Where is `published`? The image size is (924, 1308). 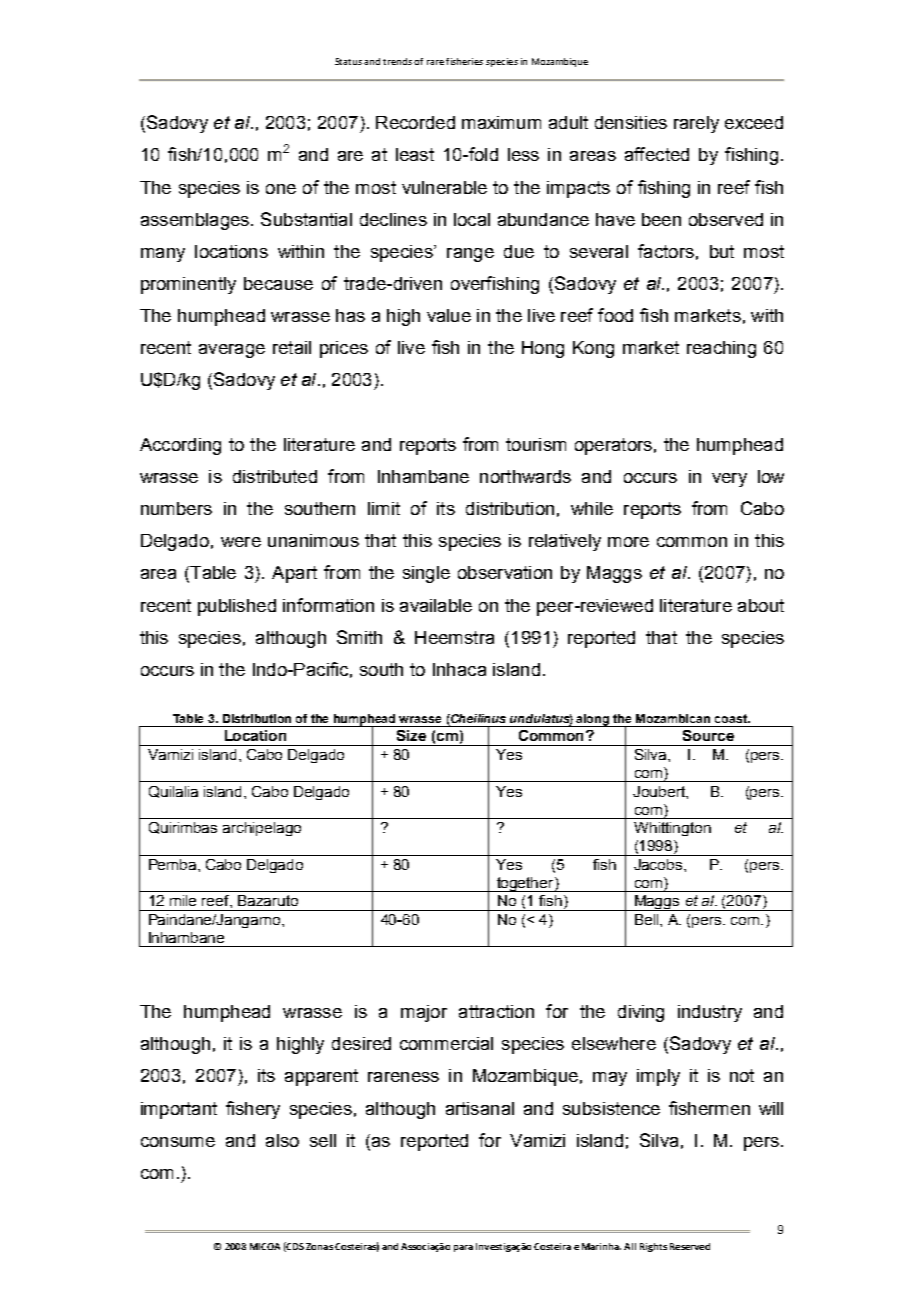 published is located at coordinates (237, 607).
